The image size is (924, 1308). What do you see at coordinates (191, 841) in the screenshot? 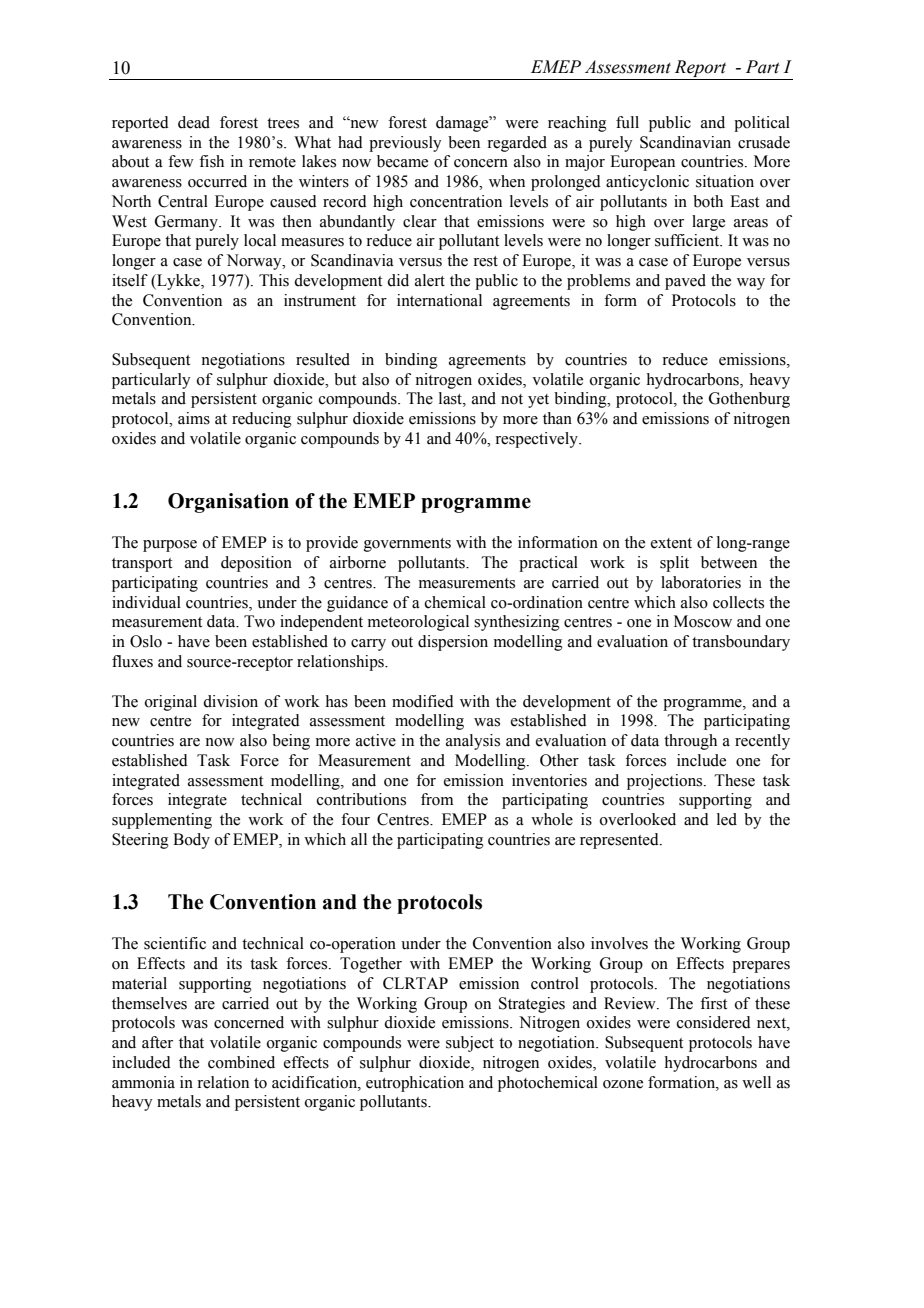
I see `Body` at bounding box center [191, 841].
